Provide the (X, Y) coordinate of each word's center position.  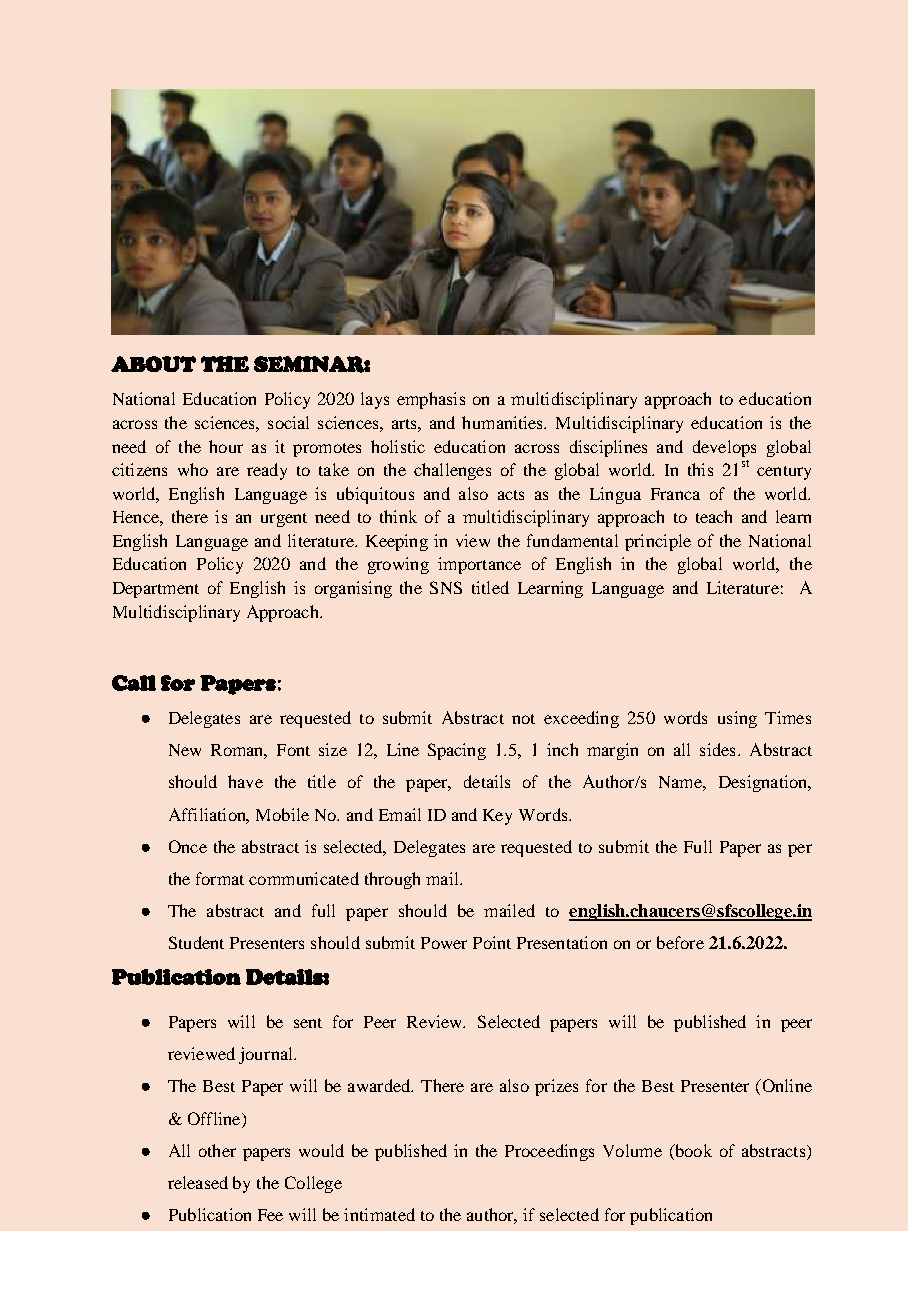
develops (724, 448)
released (198, 1182)
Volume (632, 1150)
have (245, 781)
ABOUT (153, 364)
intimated (379, 1214)
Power (444, 943)
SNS (446, 587)
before (680, 942)
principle (658, 542)
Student (196, 942)
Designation (764, 783)
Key (497, 817)
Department (156, 590)
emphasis (431, 400)
